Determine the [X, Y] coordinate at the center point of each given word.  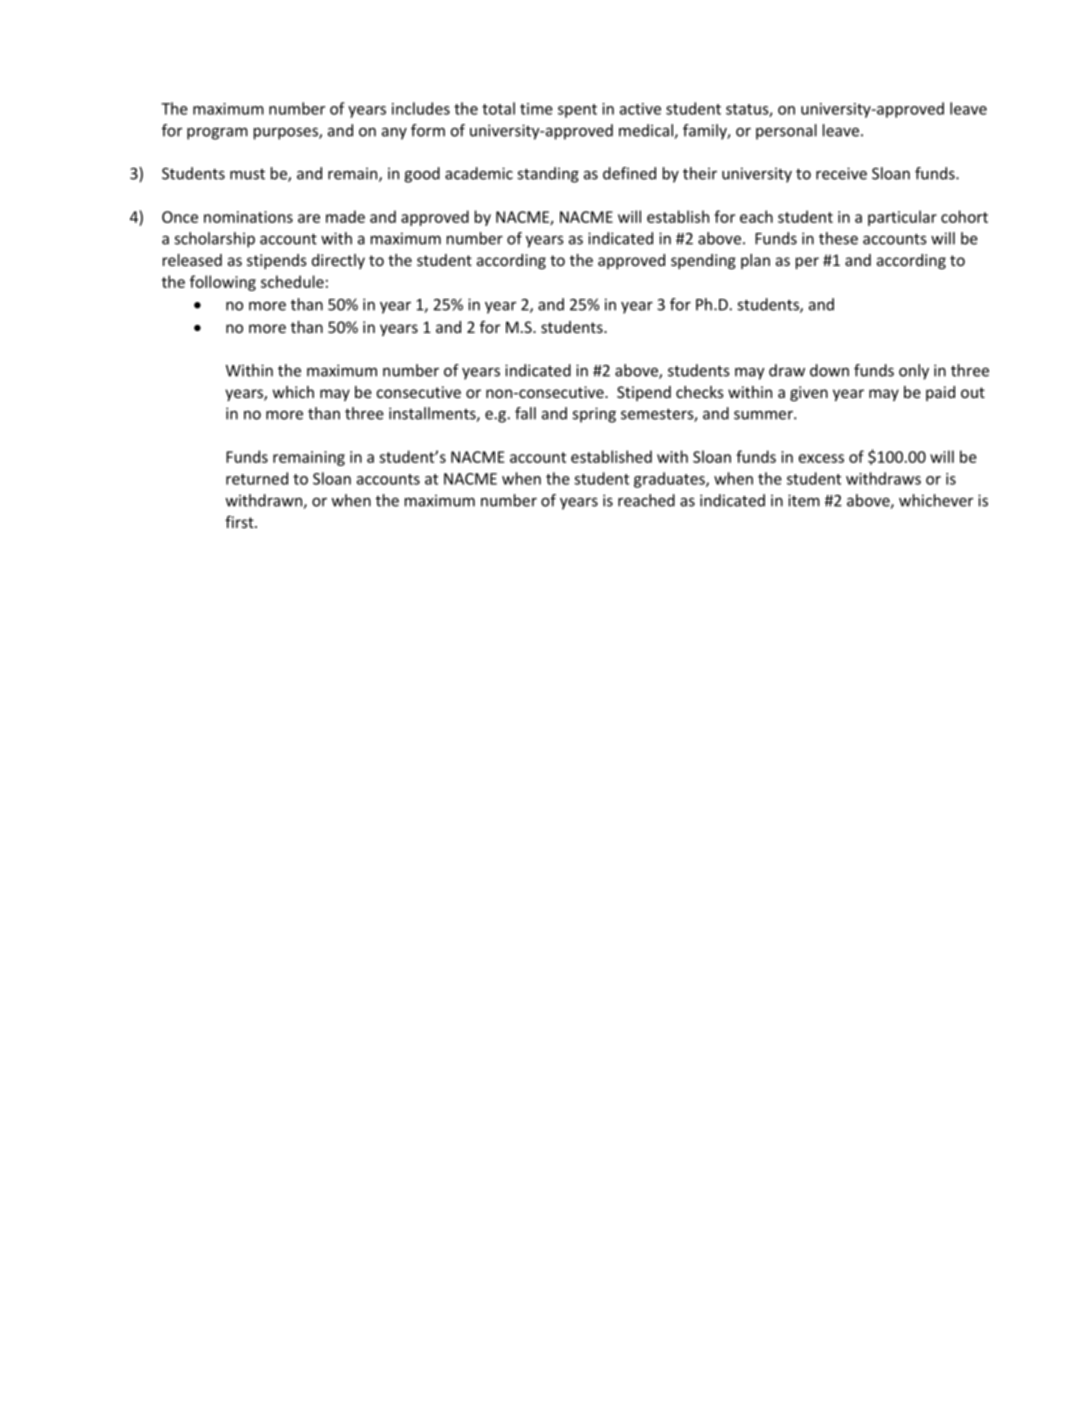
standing [548, 175]
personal [786, 132]
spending [703, 261]
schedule [292, 281]
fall [525, 413]
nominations [248, 217]
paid [940, 393]
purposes [287, 133]
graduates [670, 480]
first [240, 522]
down [829, 370]
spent [577, 111]
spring [594, 415]
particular [902, 218]
